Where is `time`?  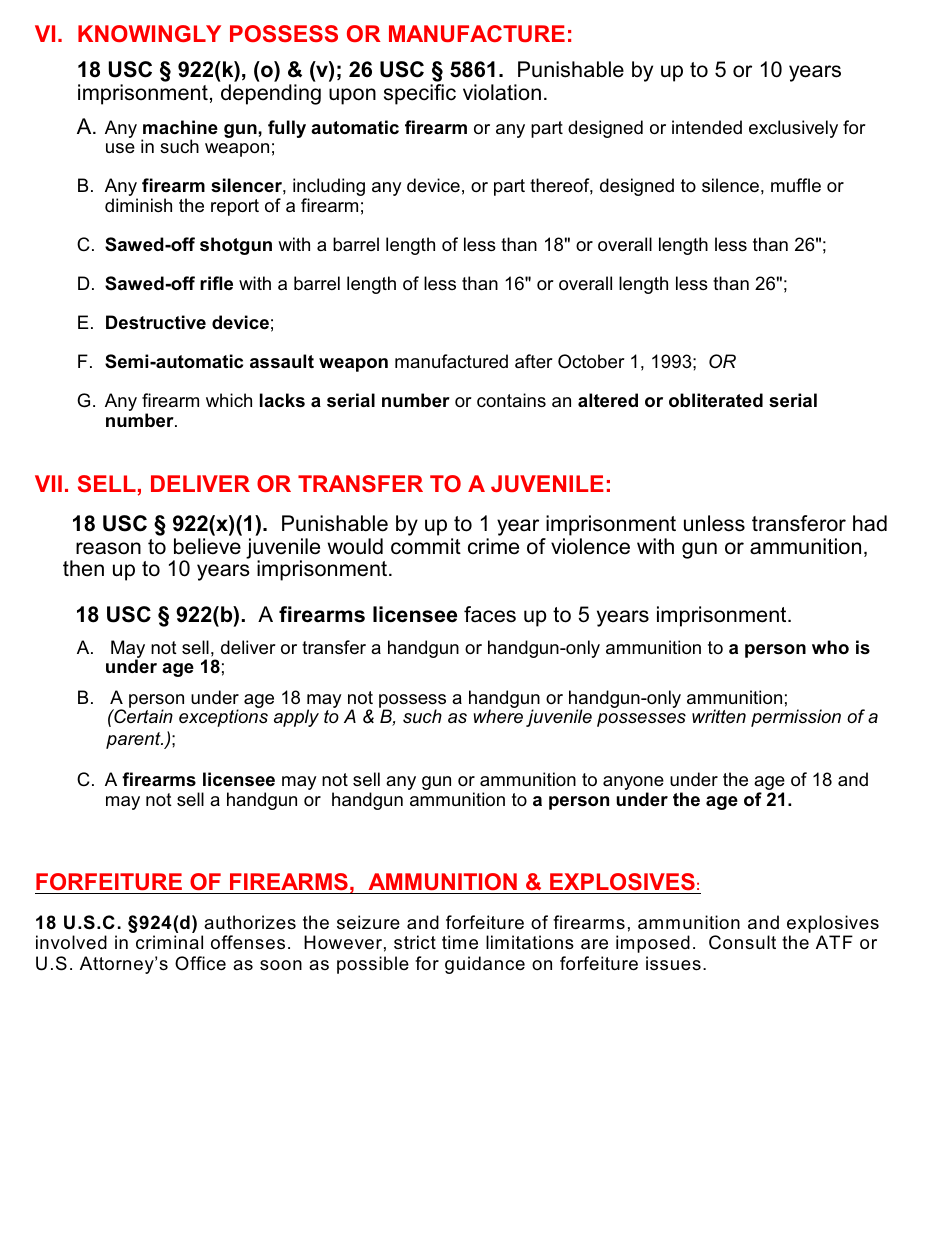 time is located at coordinates (460, 942).
